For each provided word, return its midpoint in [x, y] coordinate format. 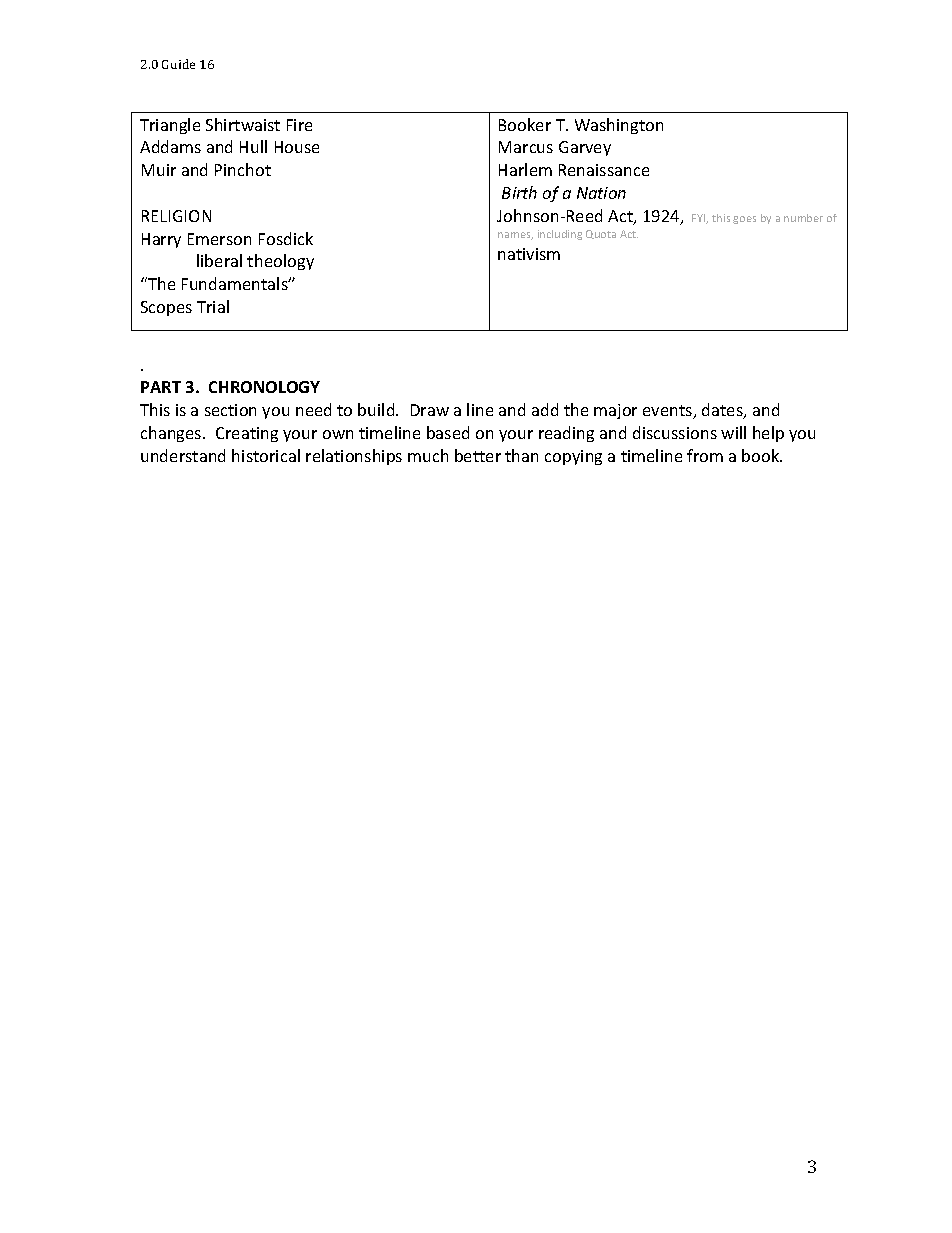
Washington [619, 126]
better [478, 455]
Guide [178, 64]
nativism [529, 254]
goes [744, 220]
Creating [247, 434]
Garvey [585, 148]
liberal [219, 260]
